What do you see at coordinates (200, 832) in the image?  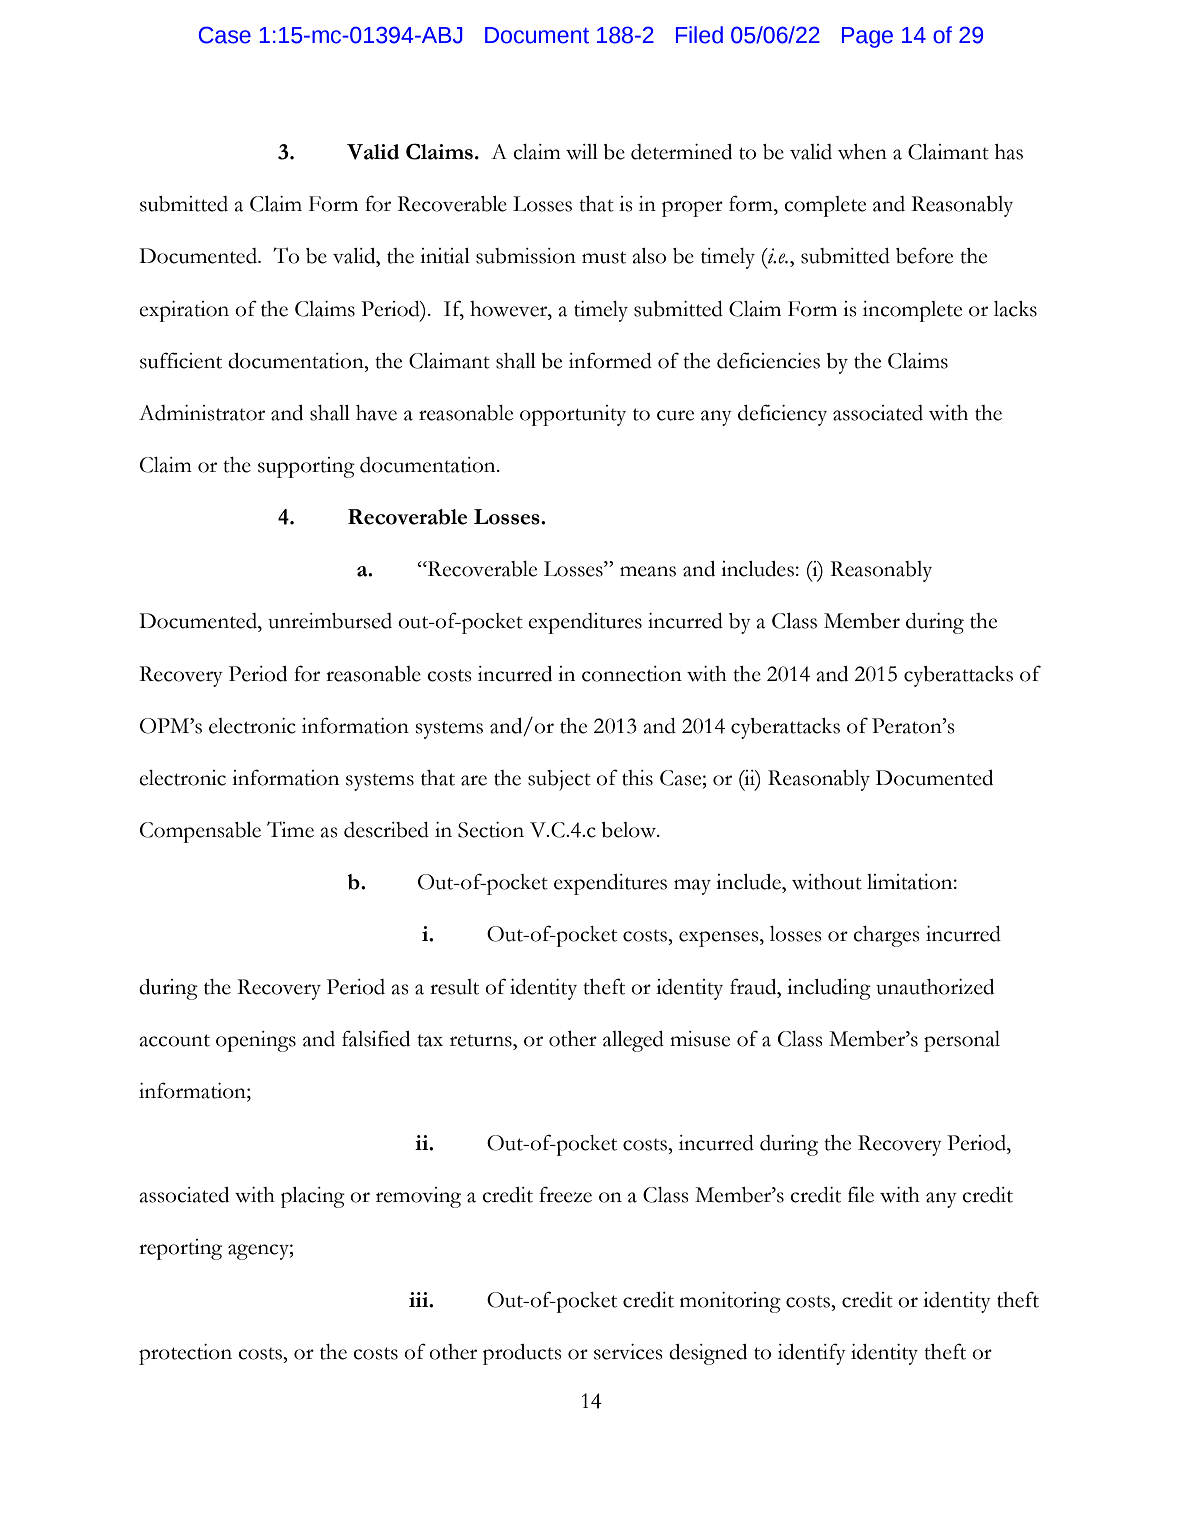 I see `Compensable` at bounding box center [200, 832].
